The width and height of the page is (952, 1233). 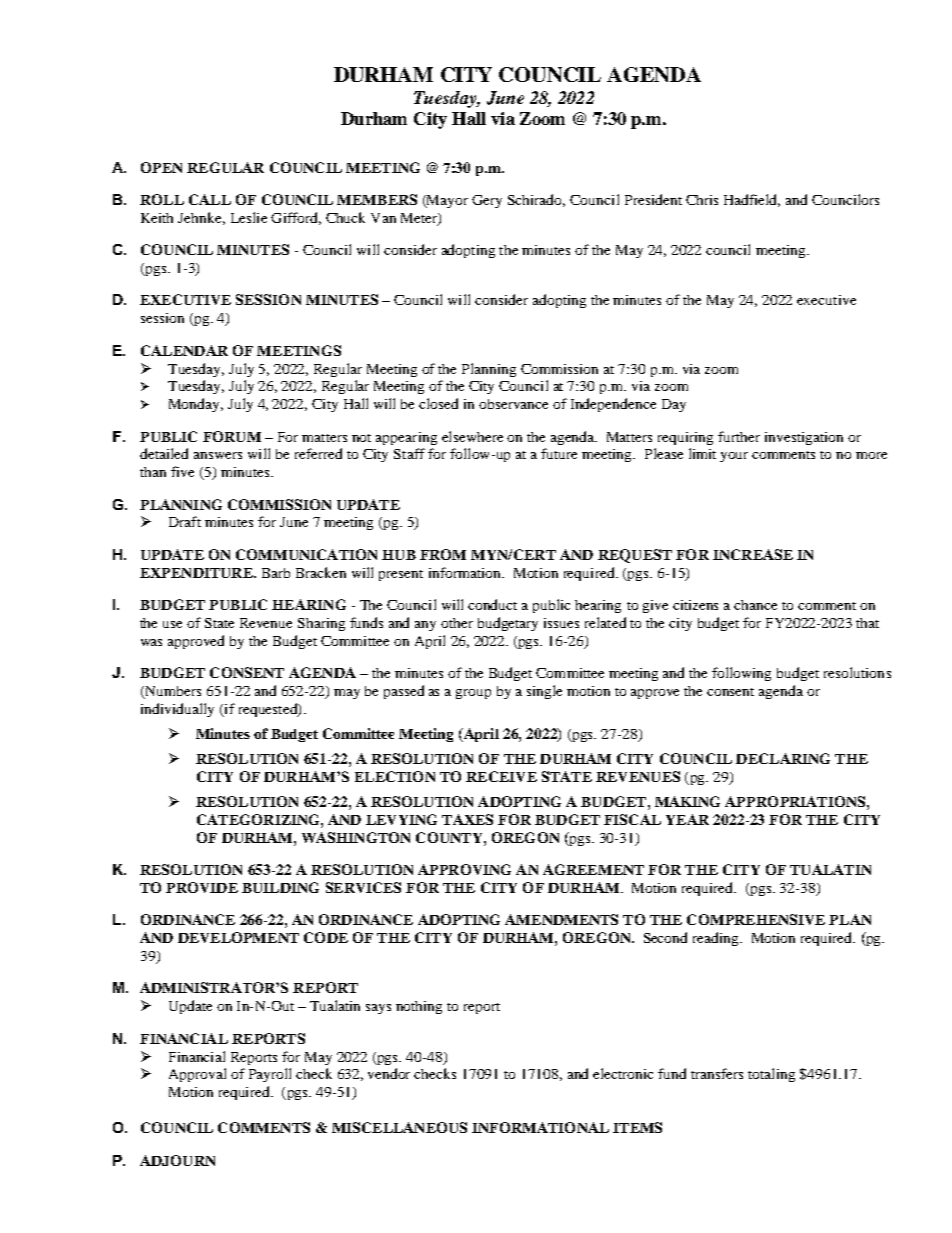 What do you see at coordinates (623, 1073) in the page?
I see `electronic` at bounding box center [623, 1073].
